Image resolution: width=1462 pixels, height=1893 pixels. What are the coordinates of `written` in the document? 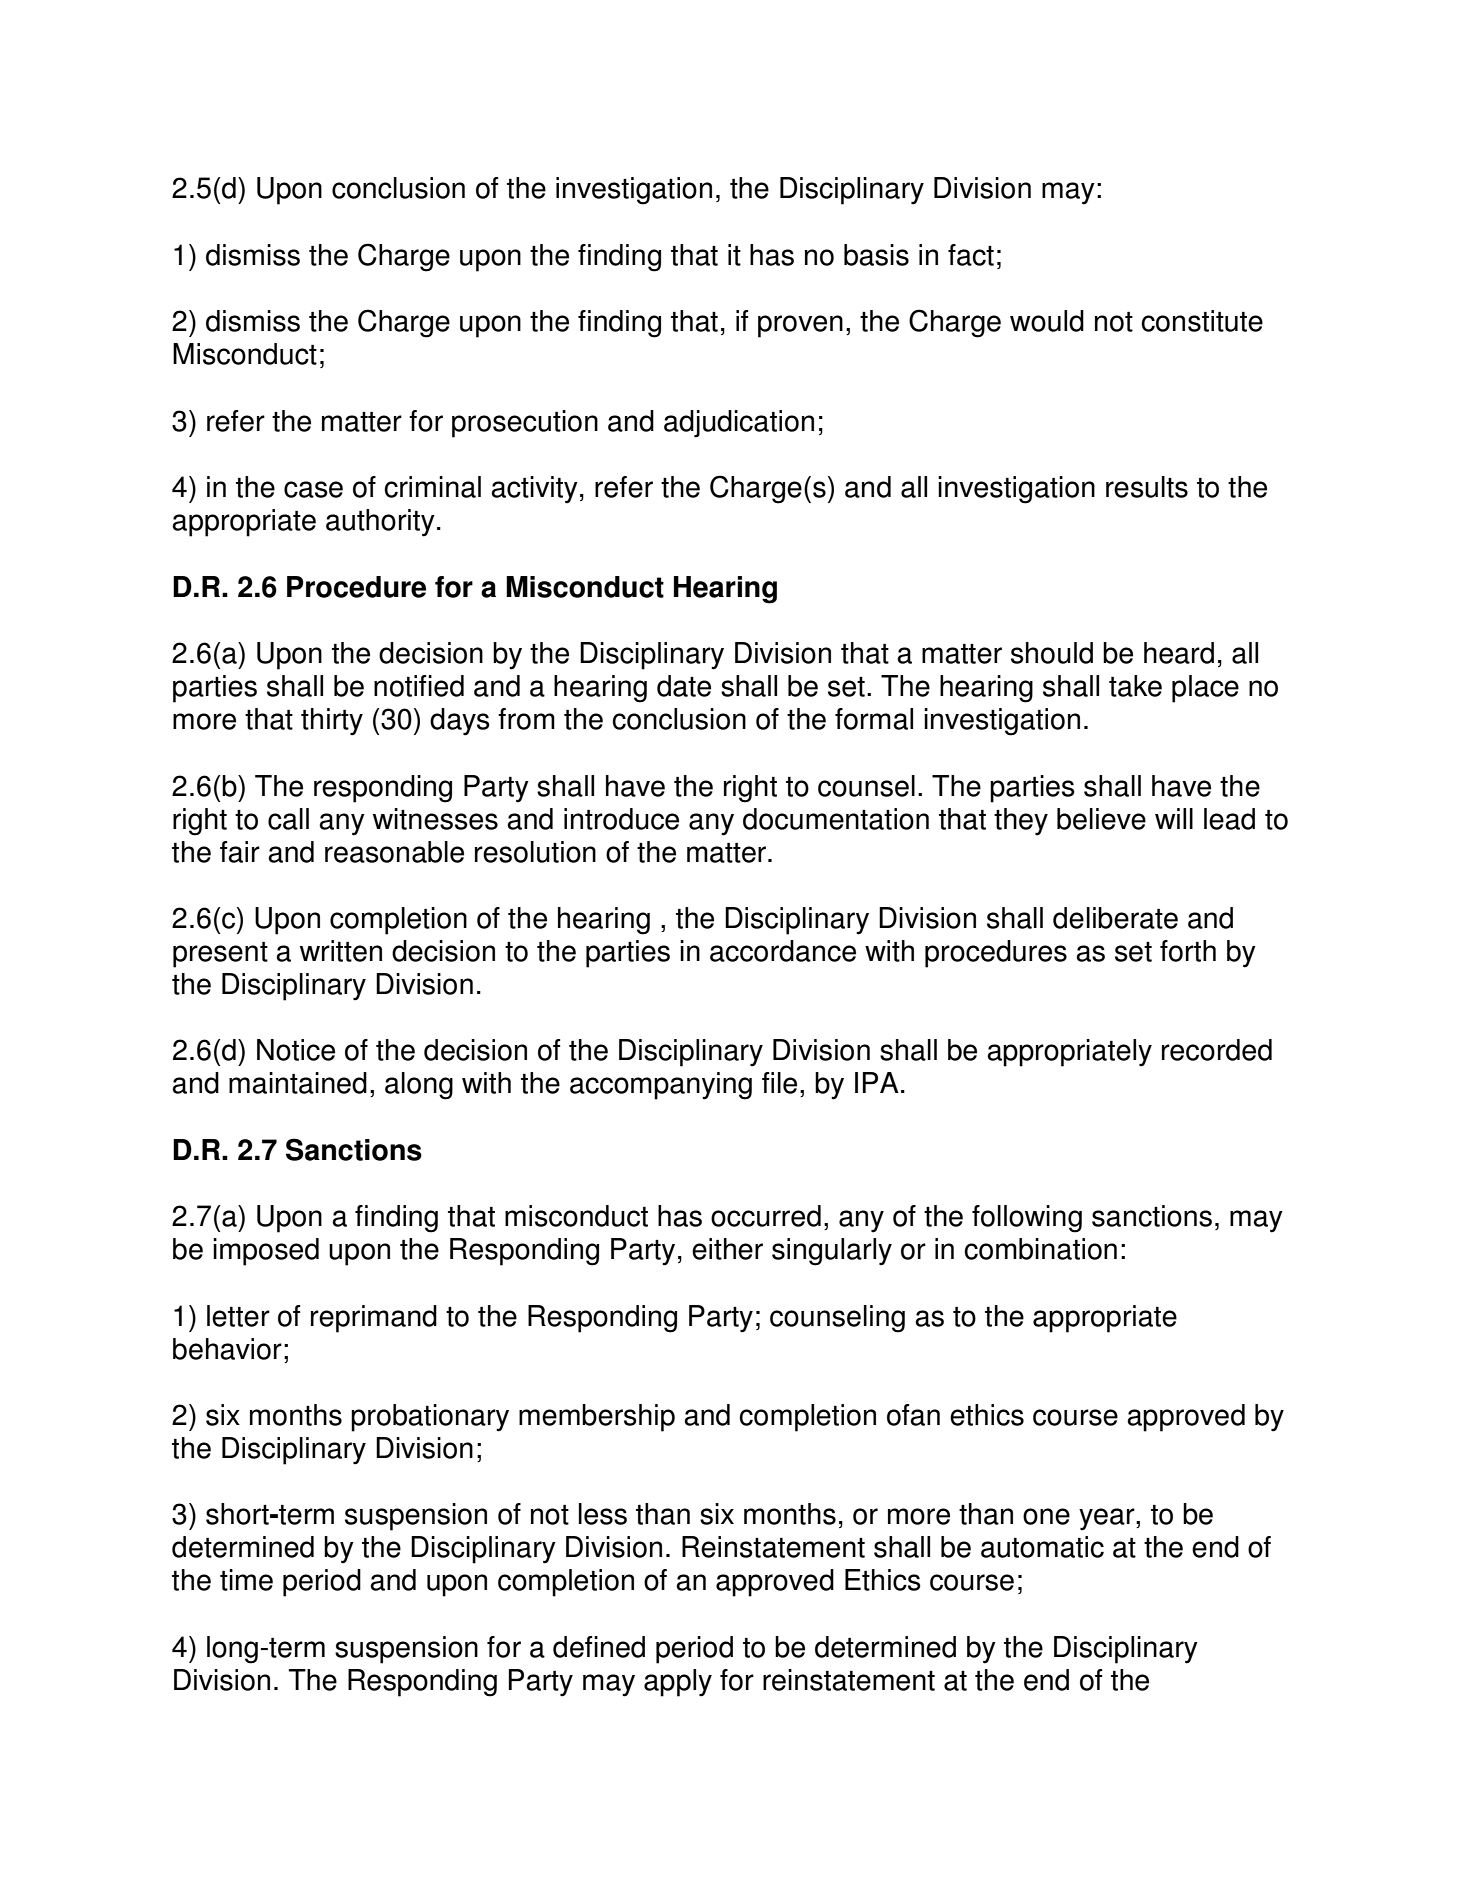 It's located at (341, 951).
